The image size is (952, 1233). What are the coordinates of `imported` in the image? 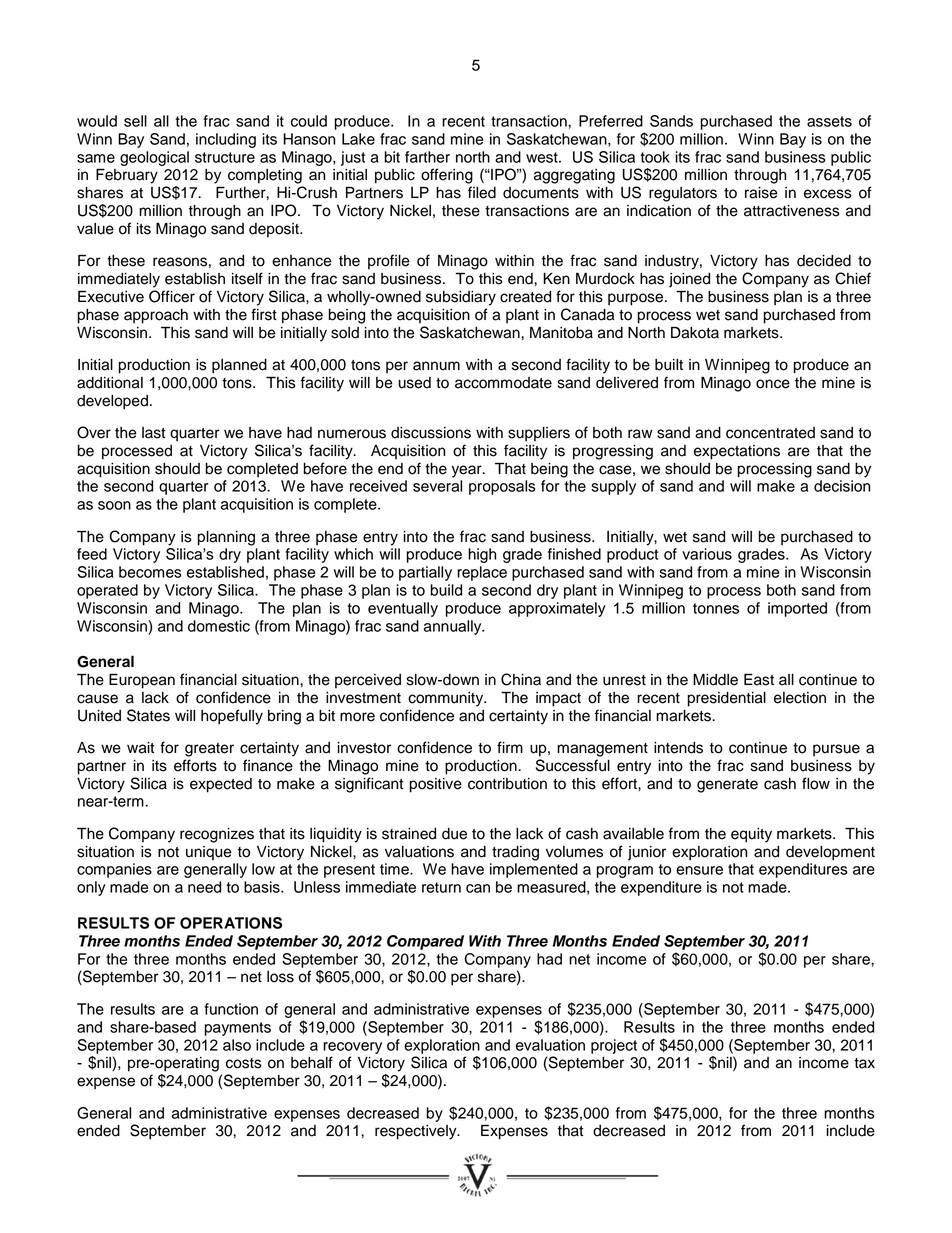 It's located at (797, 609).
